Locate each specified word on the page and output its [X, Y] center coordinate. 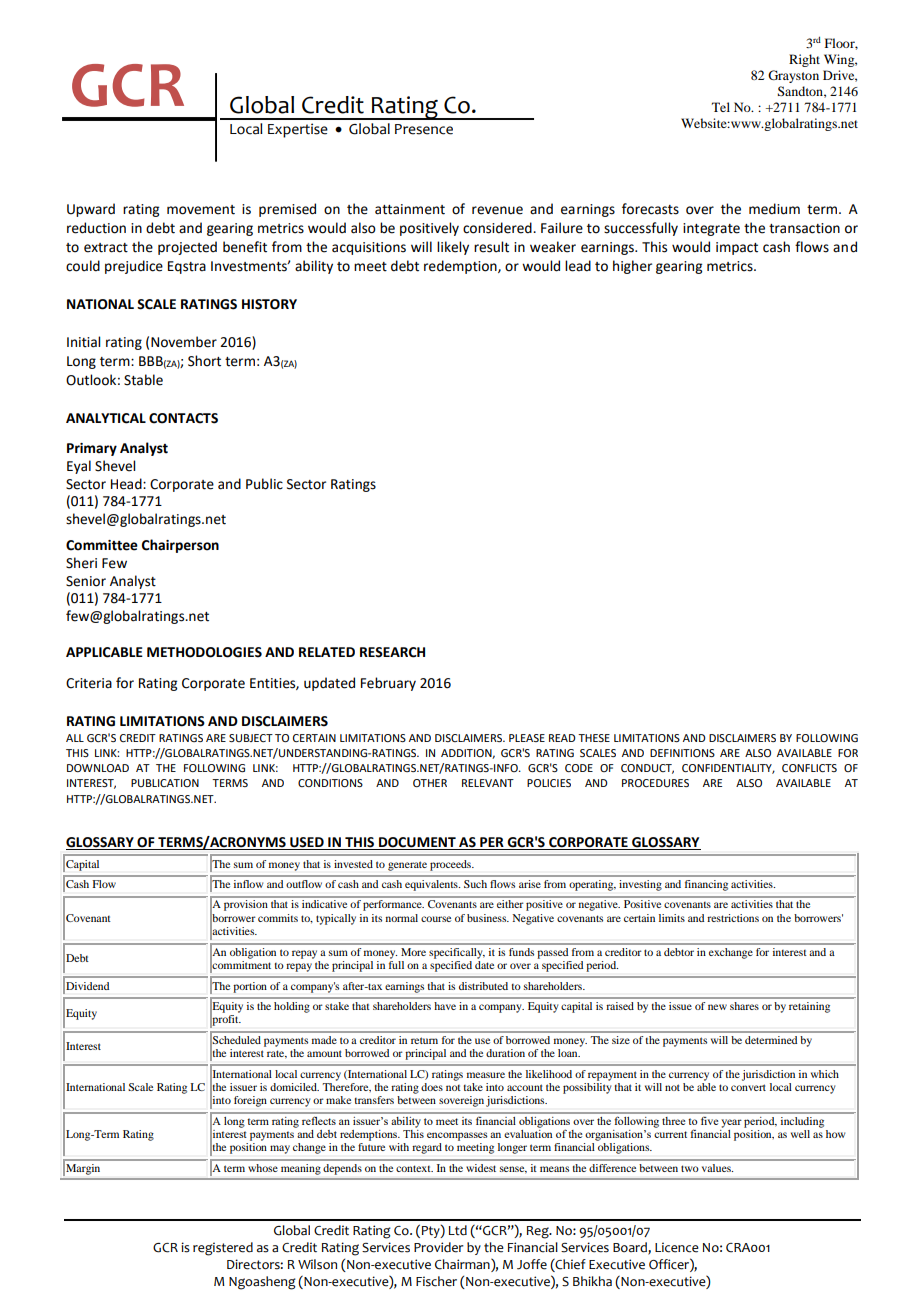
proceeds [452, 865]
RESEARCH [392, 652]
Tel [721, 107]
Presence [424, 129]
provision [245, 905]
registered [223, 1249]
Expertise [298, 130]
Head [127, 484]
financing [706, 885]
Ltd [458, 1230]
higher [632, 267]
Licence [677, 1247]
